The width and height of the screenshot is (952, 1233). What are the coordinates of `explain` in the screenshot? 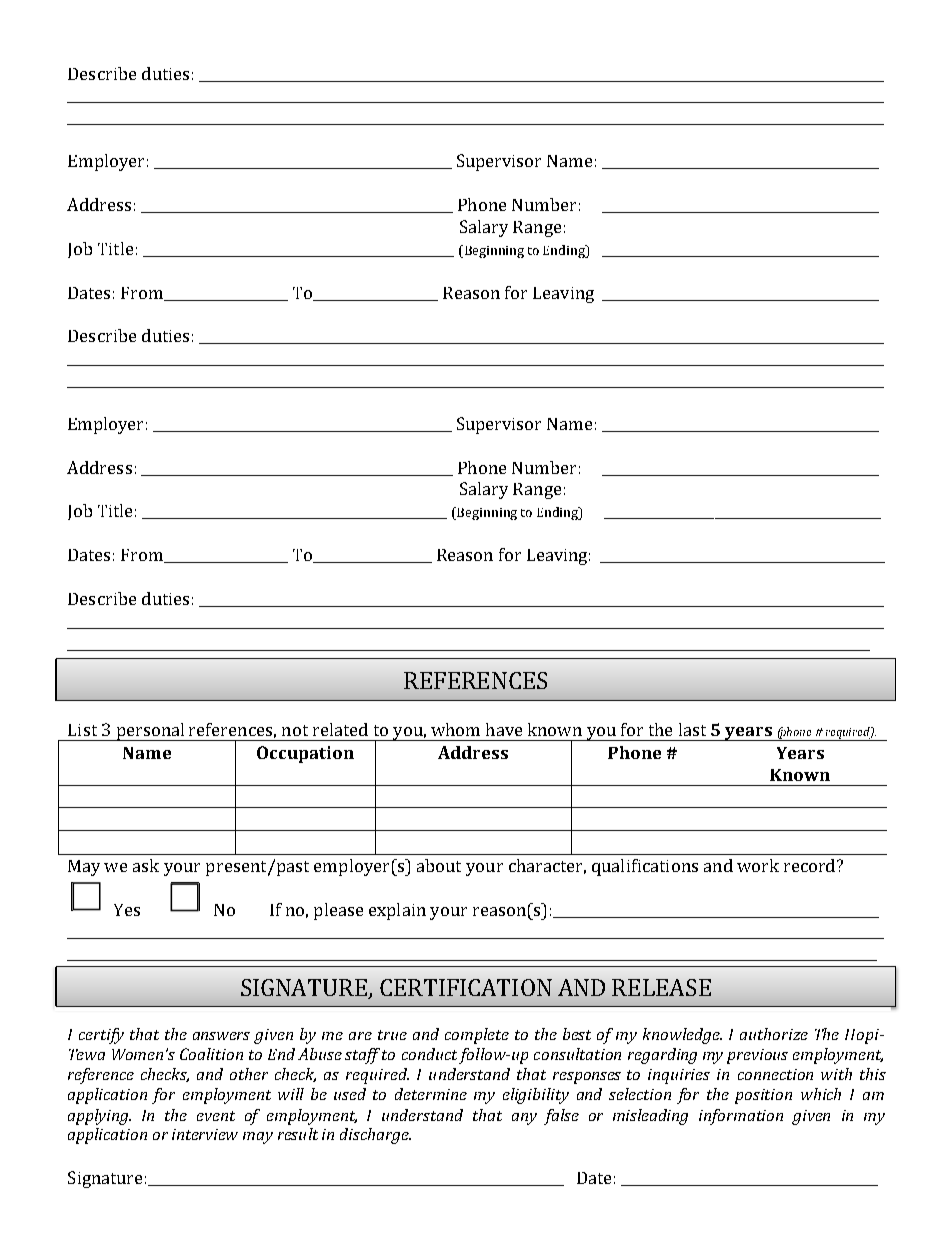 It's located at (397, 911).
